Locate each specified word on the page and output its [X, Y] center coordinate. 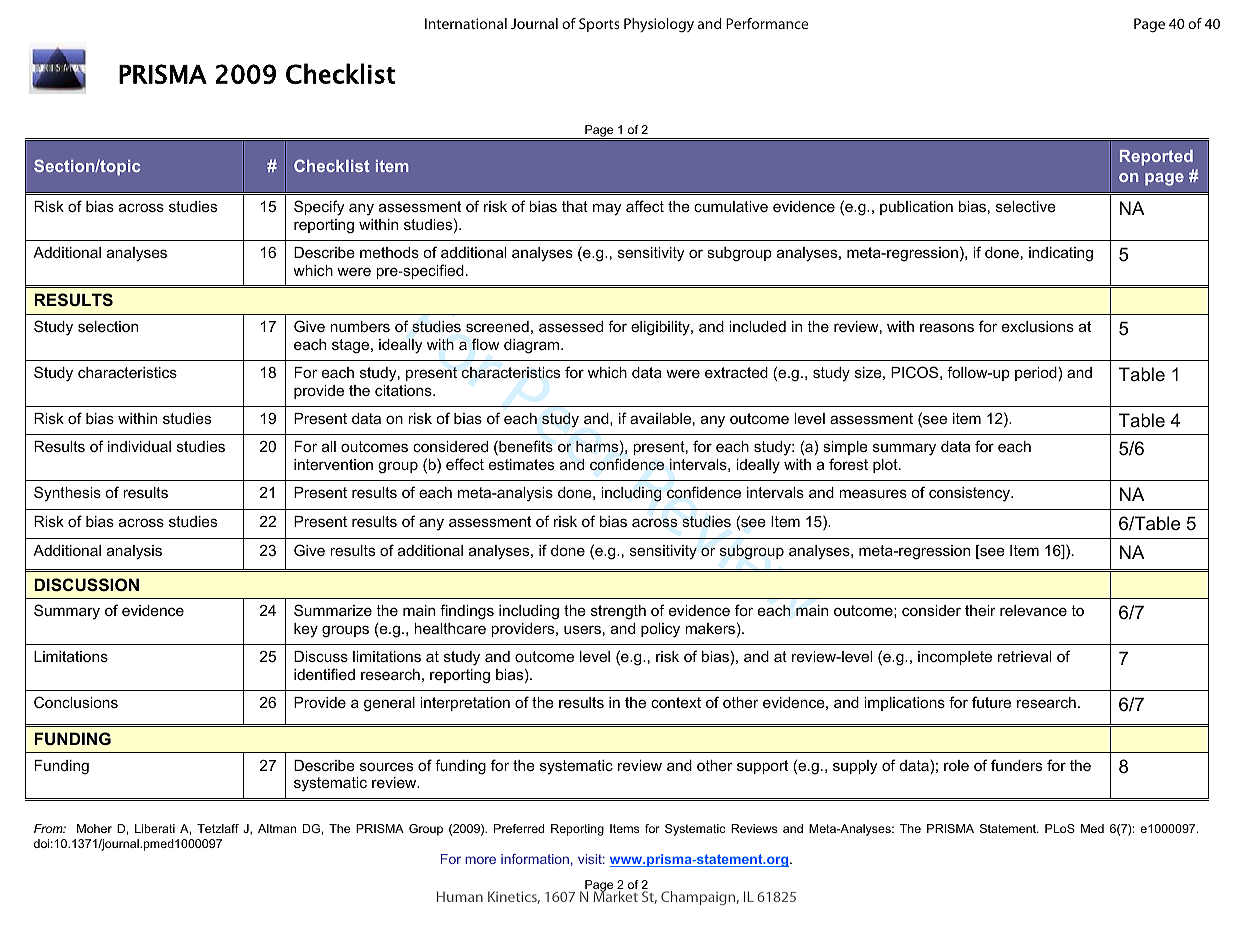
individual [139, 446]
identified [324, 674]
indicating [1061, 254]
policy [660, 630]
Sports [599, 25]
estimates [521, 464]
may [607, 209]
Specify [319, 208]
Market [615, 895]
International [466, 23]
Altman [277, 828]
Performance [767, 23]
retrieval [1024, 656]
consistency [970, 494]
